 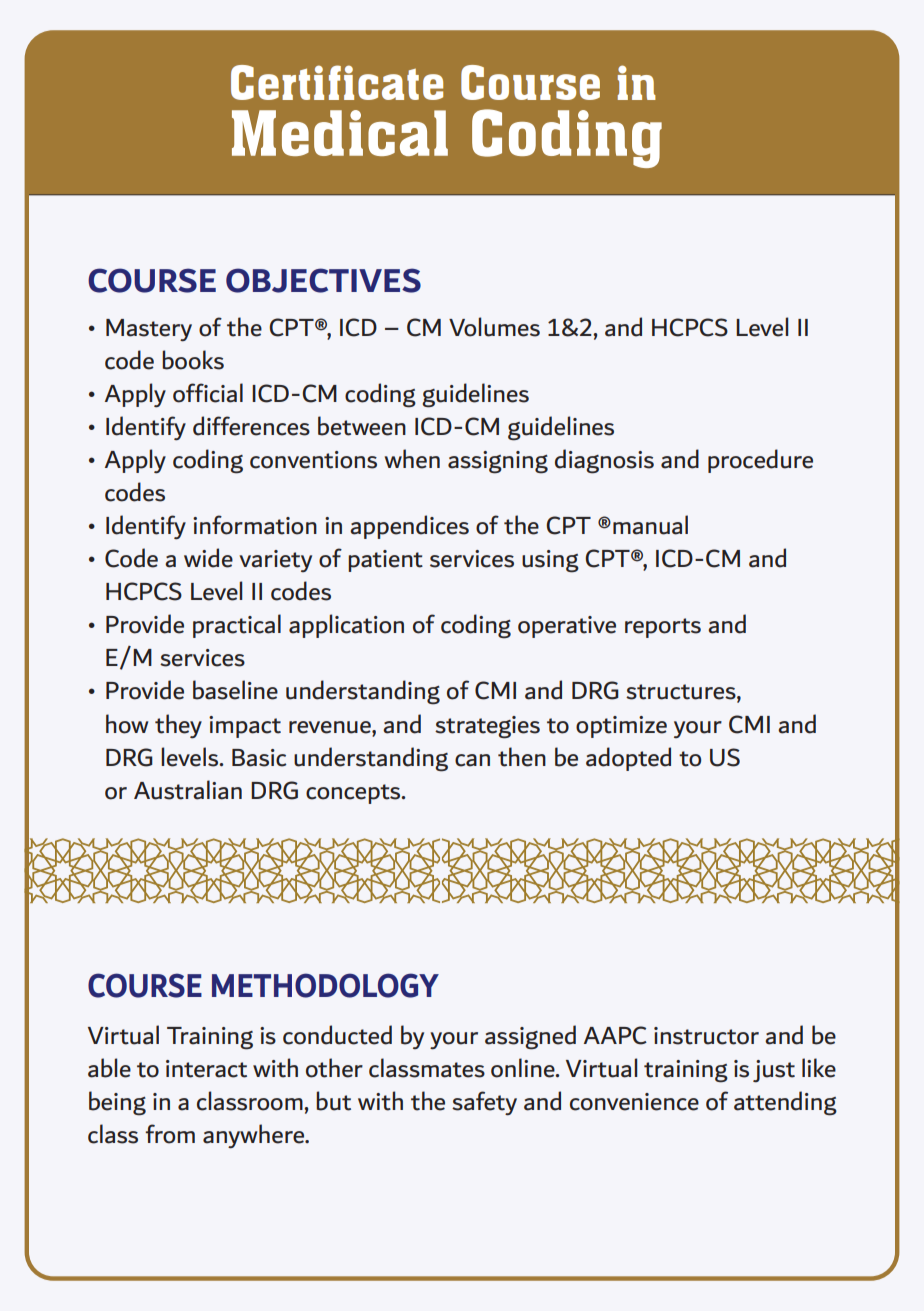 I want to click on assigning, so click(x=498, y=462).
